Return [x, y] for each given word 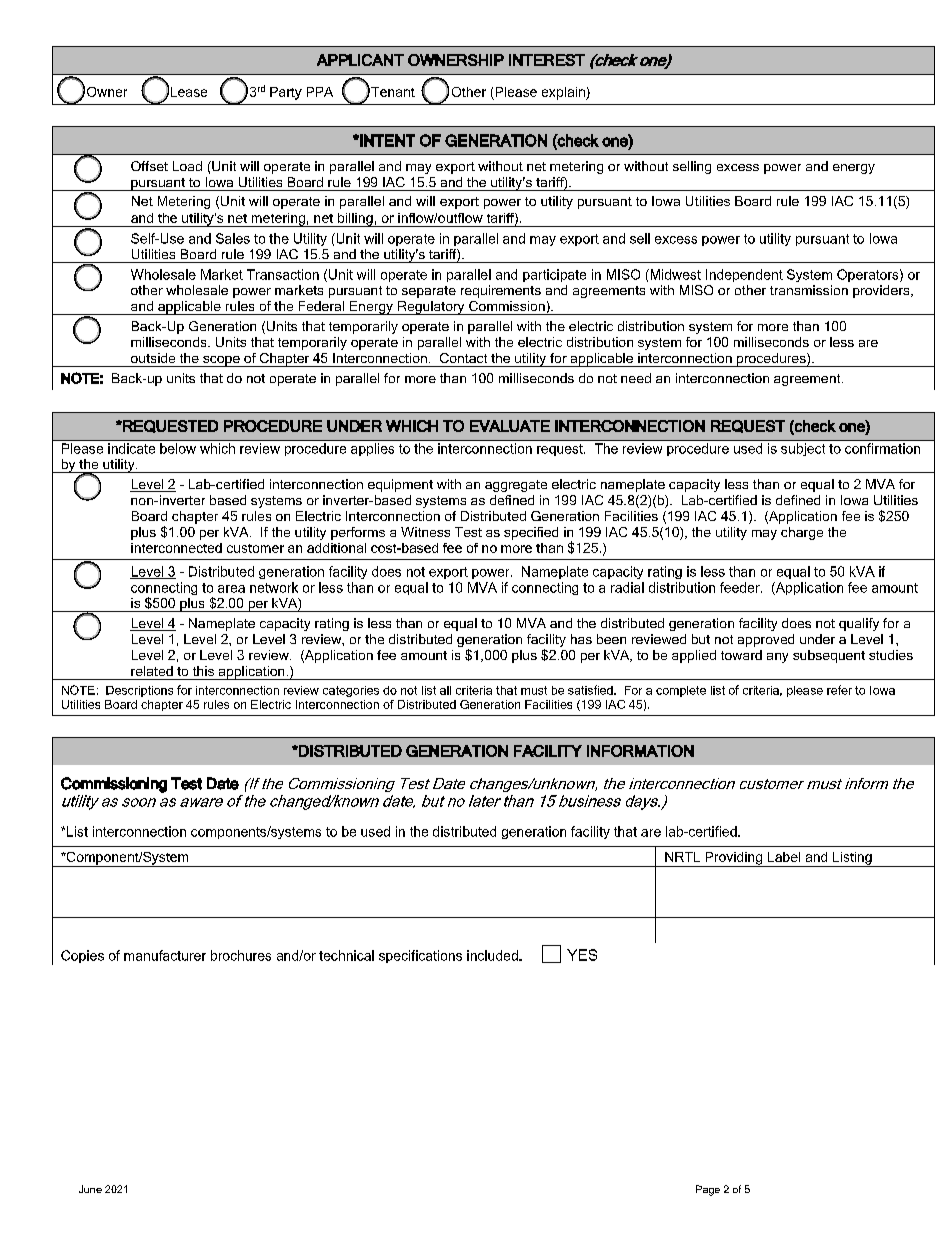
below [178, 448]
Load [187, 166]
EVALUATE [510, 426]
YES [582, 955]
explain [564, 93]
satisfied [591, 690]
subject [803, 449]
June [90, 1189]
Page [708, 1190]
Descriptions [139, 691]
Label [784, 857]
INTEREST [547, 60]
